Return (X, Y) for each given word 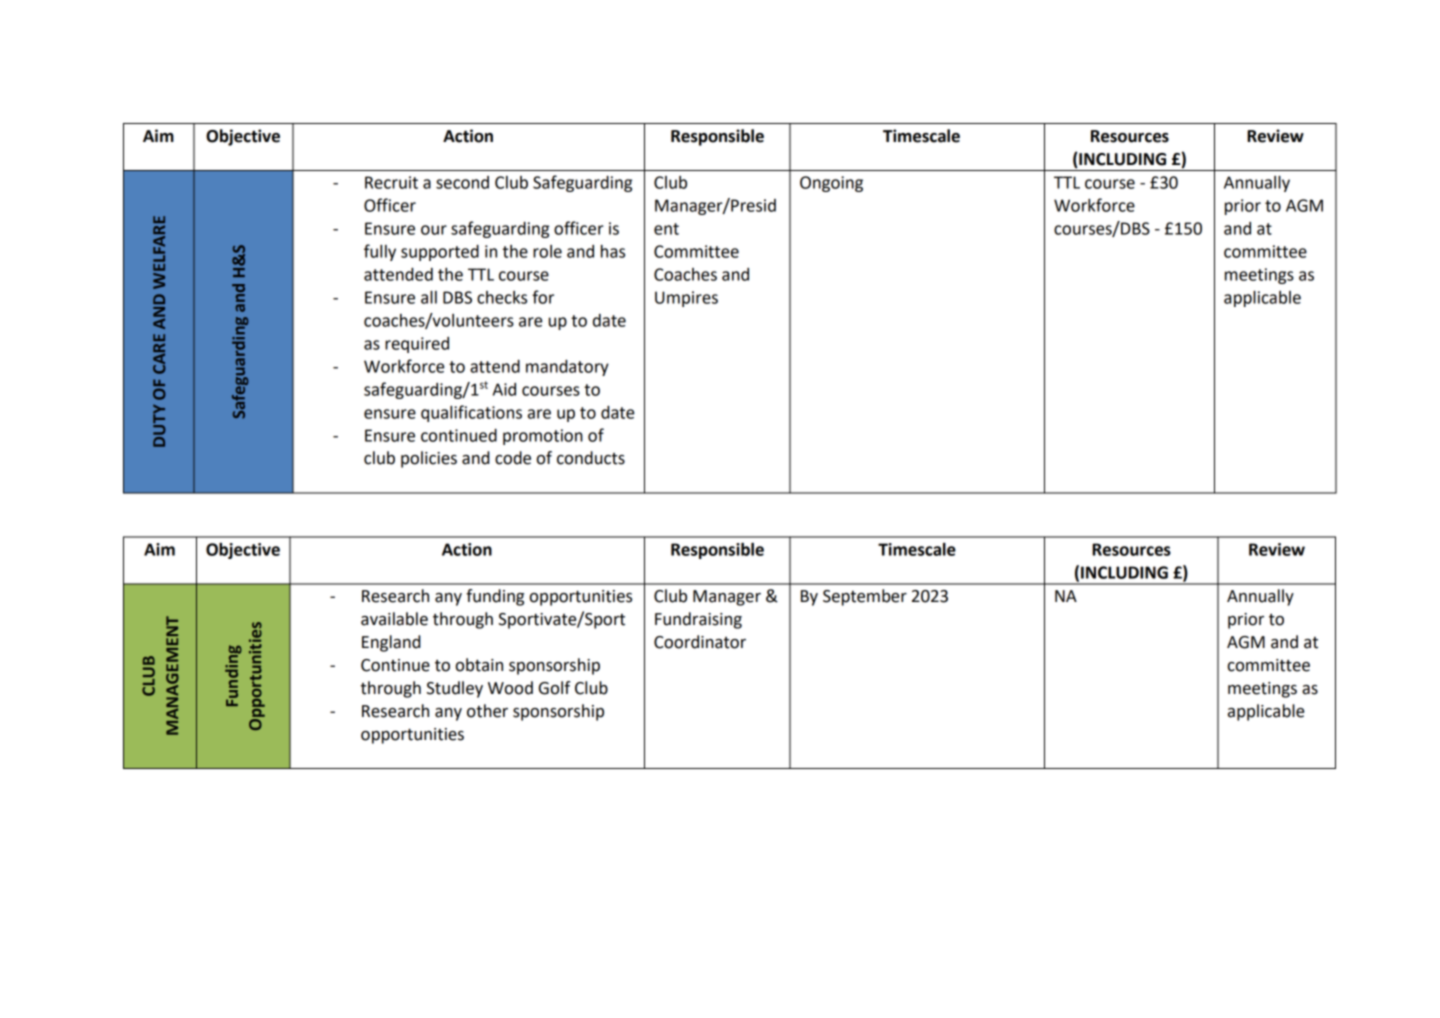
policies (429, 459)
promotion (543, 437)
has (613, 251)
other (487, 711)
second (462, 182)
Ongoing (831, 184)
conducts (591, 458)
